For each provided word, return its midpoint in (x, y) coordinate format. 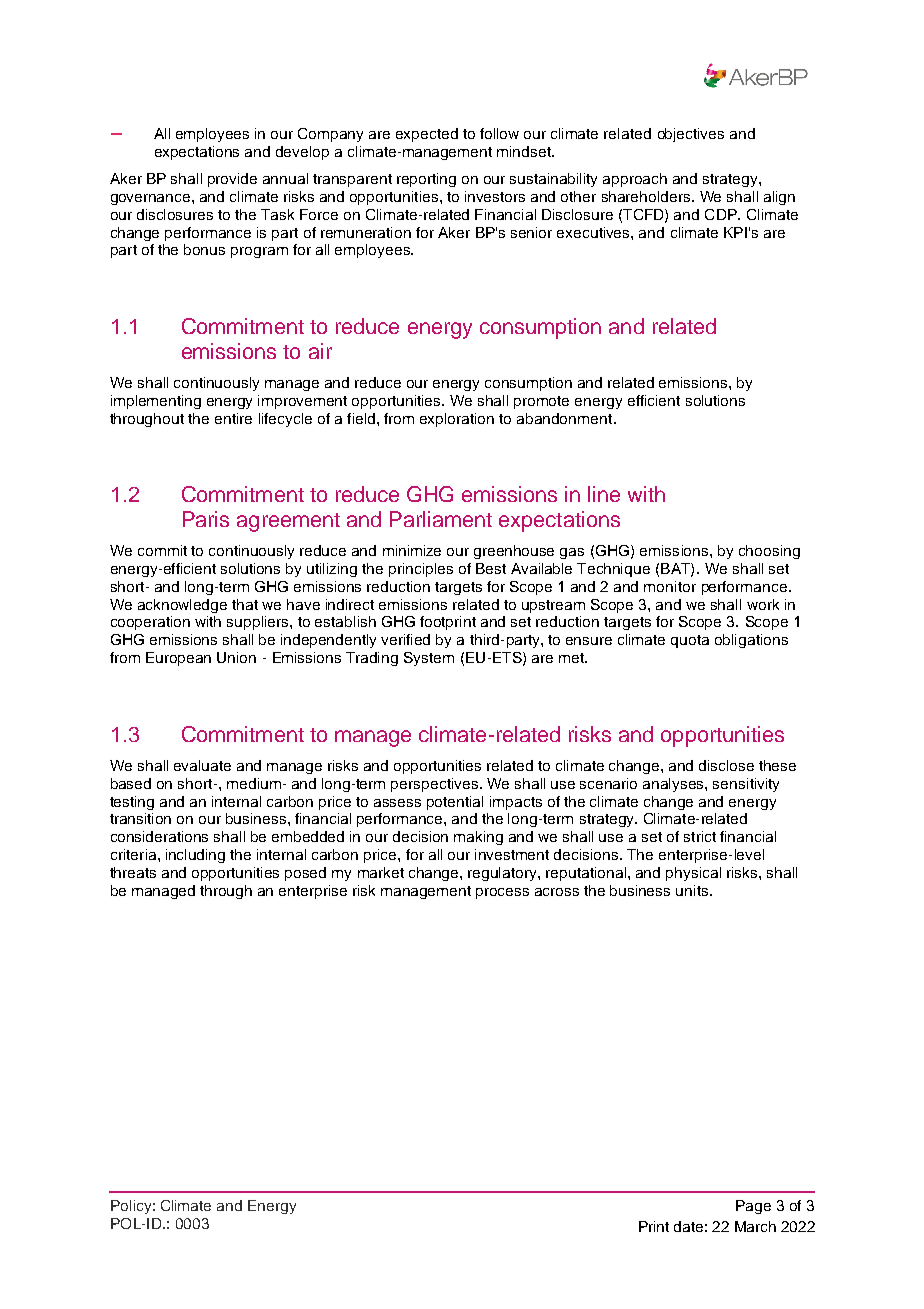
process (502, 893)
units (693, 890)
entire (233, 418)
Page (753, 1207)
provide (232, 180)
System (429, 659)
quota (690, 641)
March (755, 1226)
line (604, 494)
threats (133, 872)
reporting (426, 180)
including (195, 856)
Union (236, 657)
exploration (457, 420)
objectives (691, 135)
